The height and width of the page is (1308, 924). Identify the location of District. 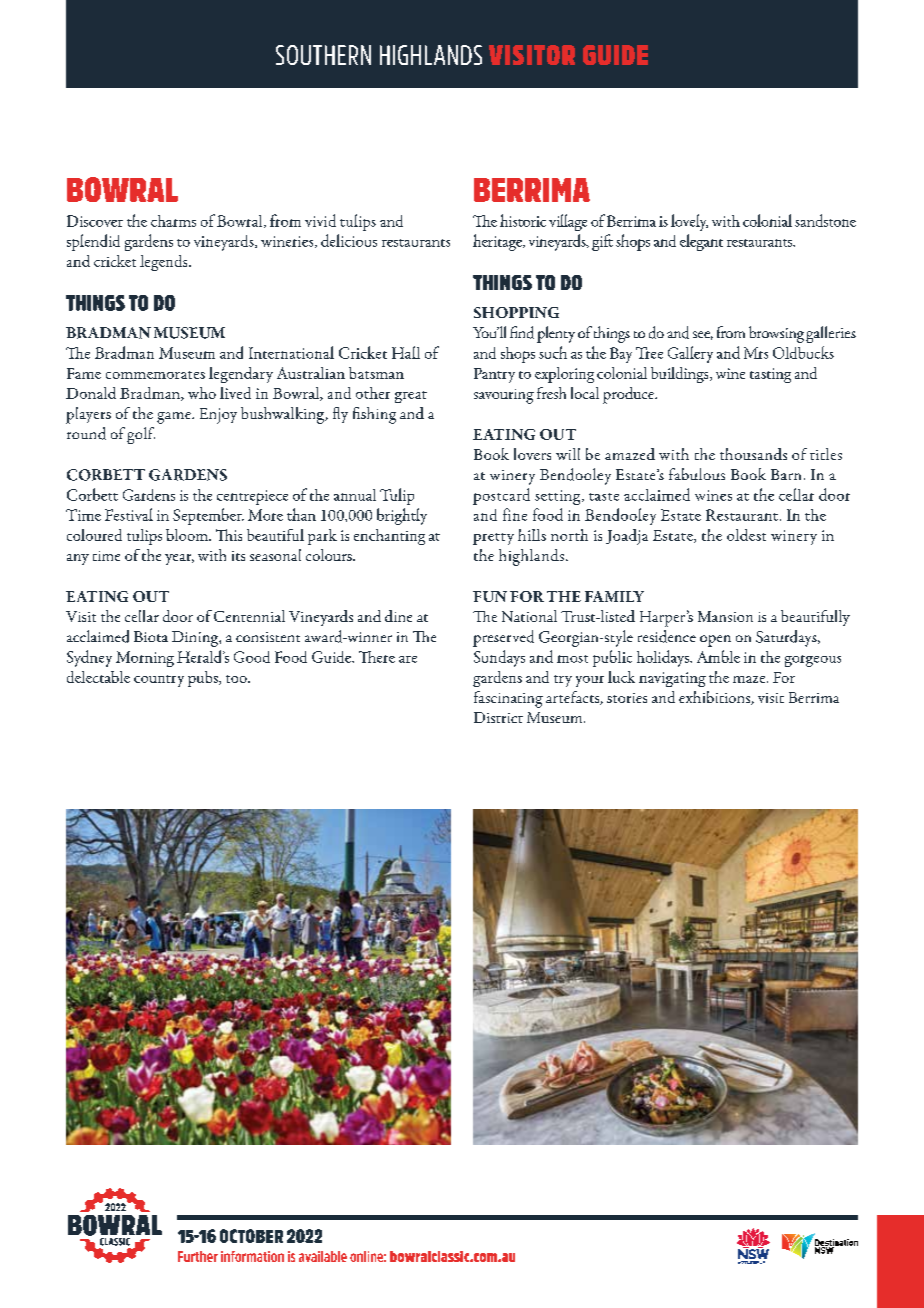
(498, 717).
